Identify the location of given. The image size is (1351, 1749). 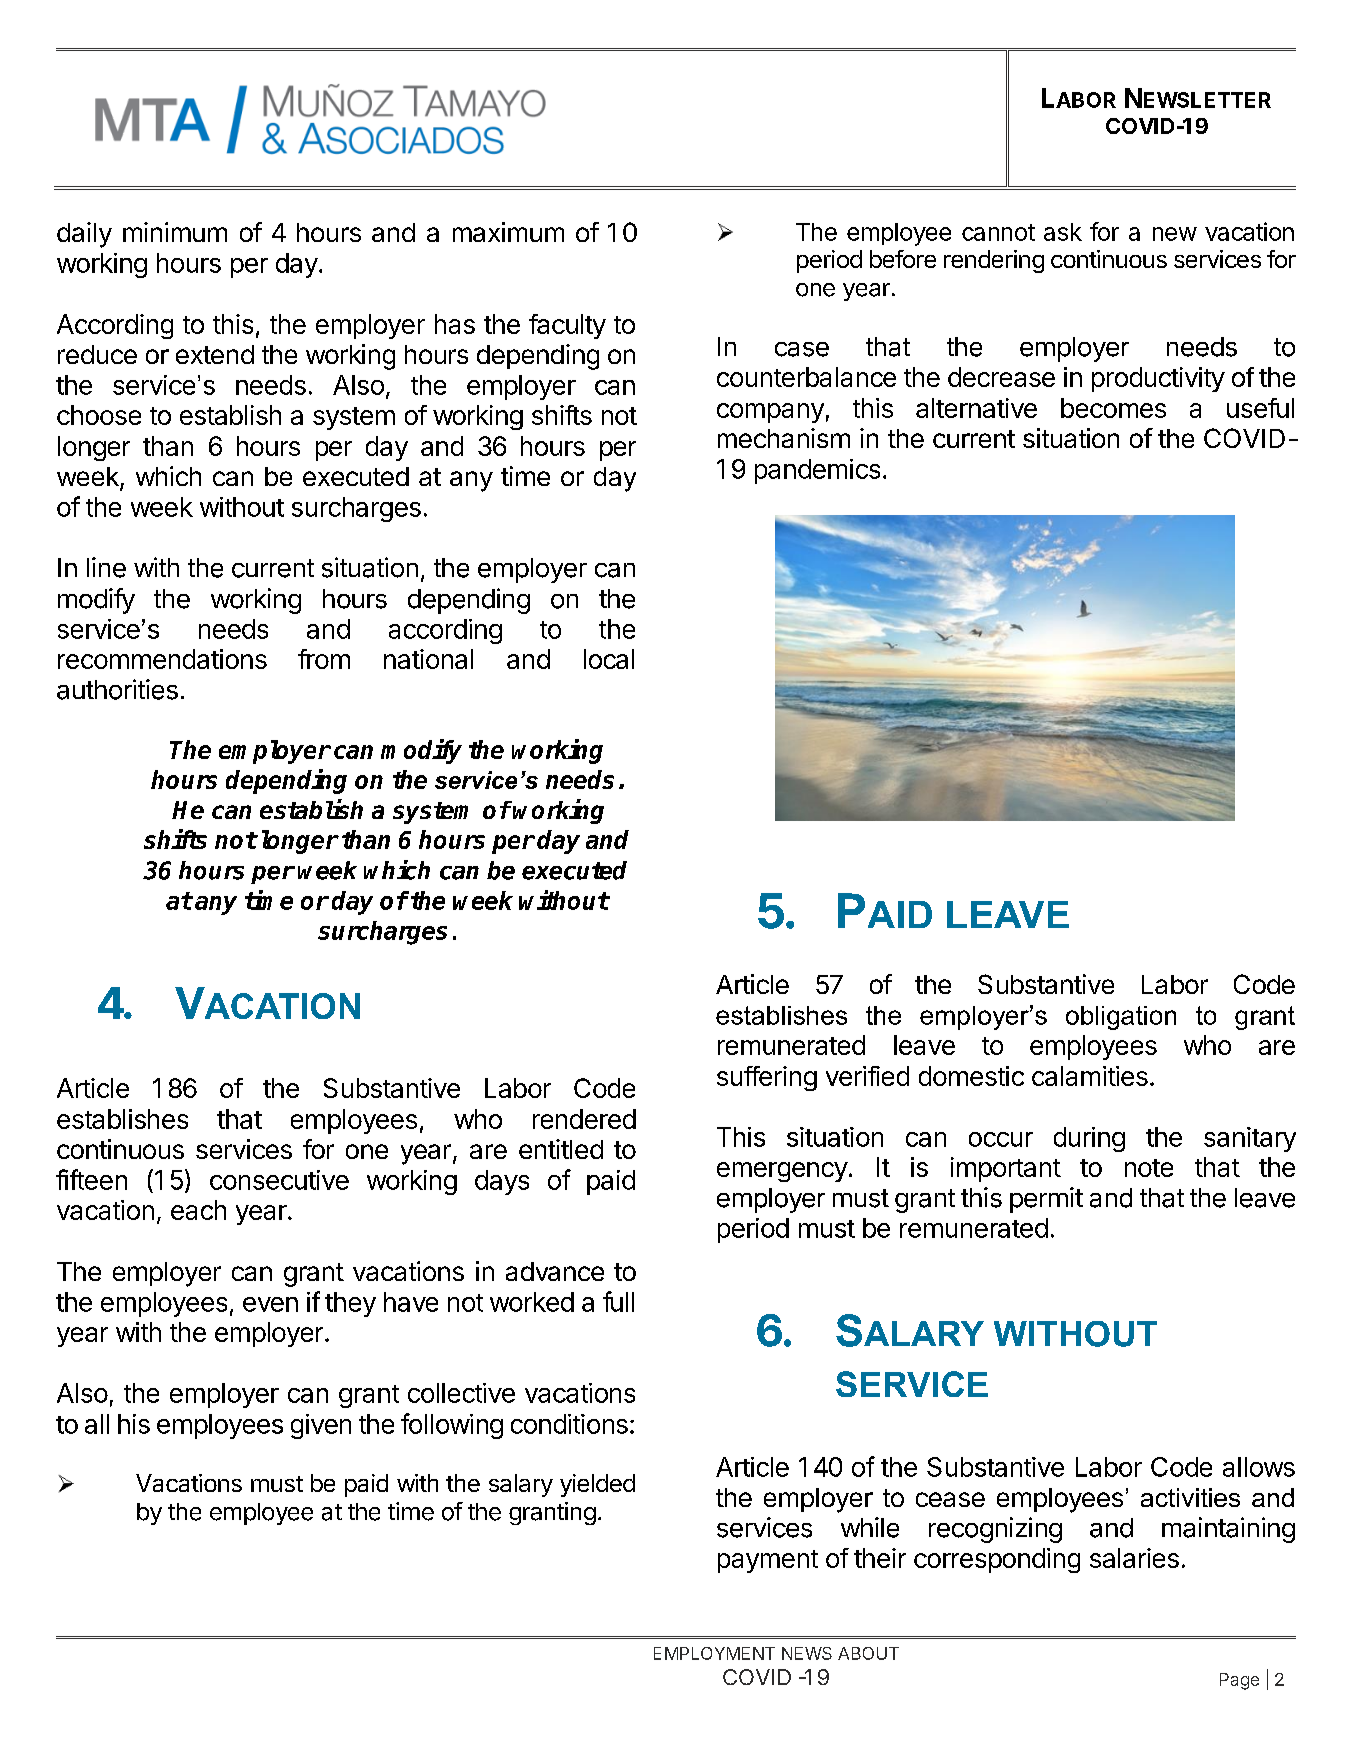
(321, 1426).
